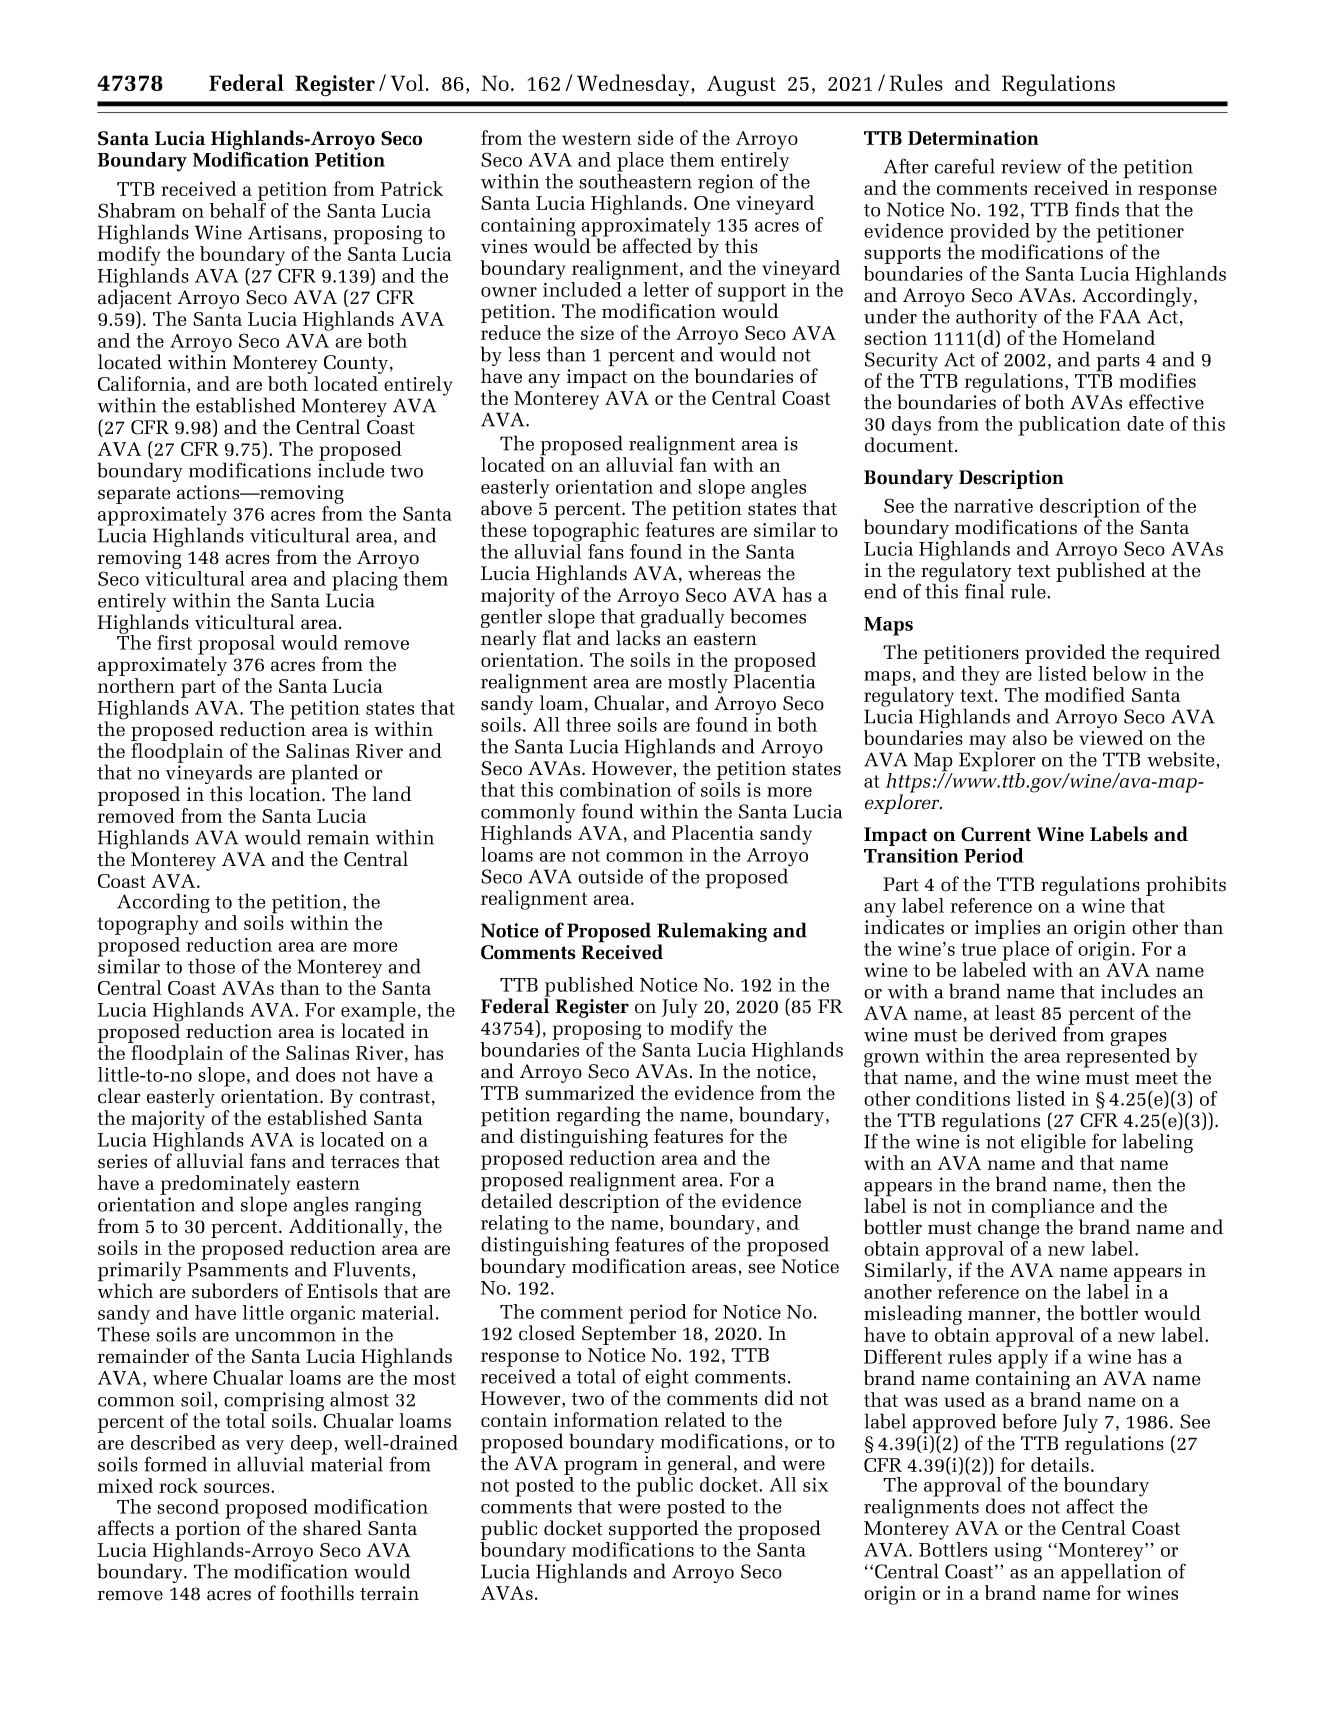 The width and height of the document is (1325, 1715). Describe the element at coordinates (208, 1532) in the document. I see `portion` at that location.
